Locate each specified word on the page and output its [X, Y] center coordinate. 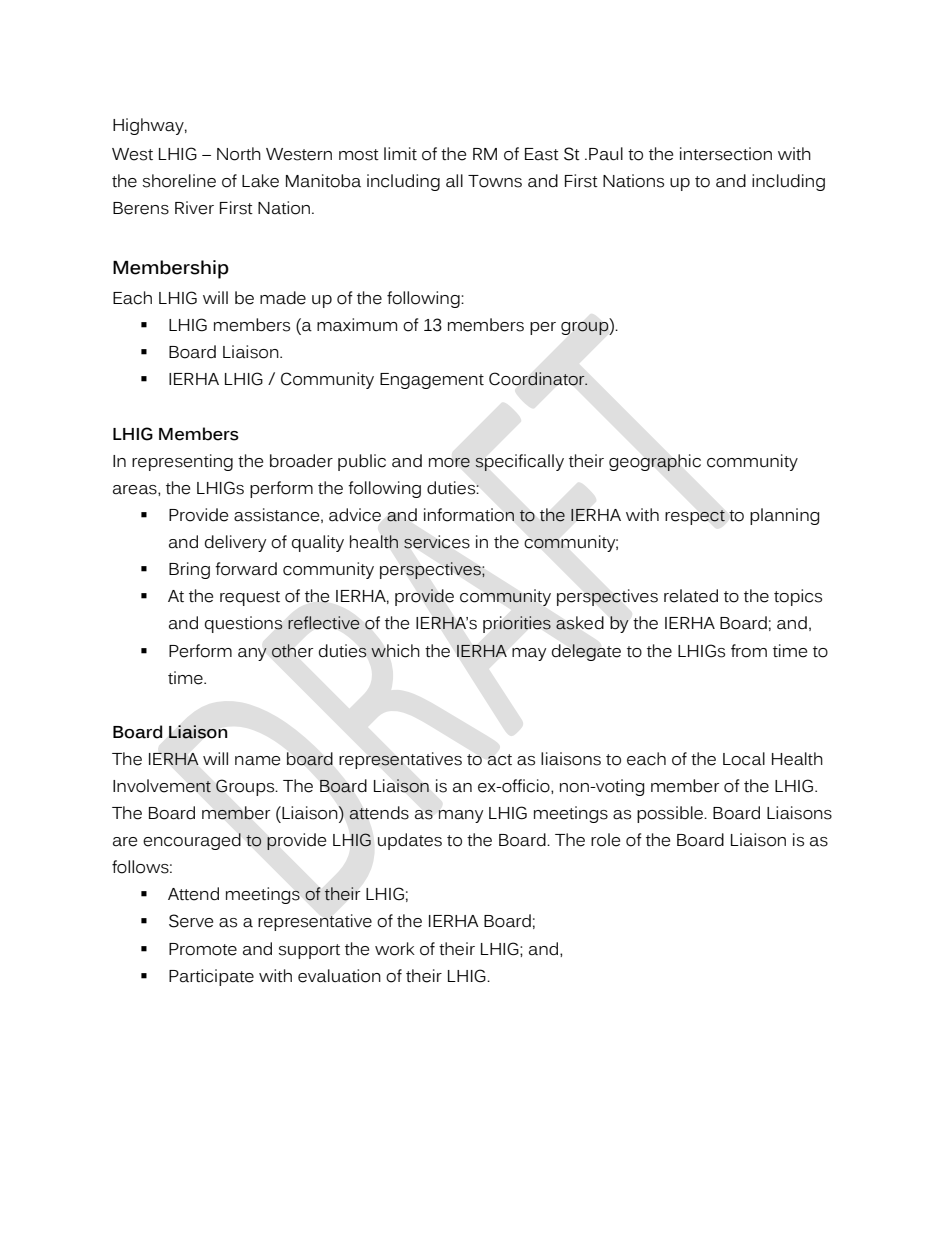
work [395, 949]
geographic [655, 462]
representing [182, 462]
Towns [495, 181]
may [529, 654]
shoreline [179, 181]
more [449, 462]
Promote [203, 949]
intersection [726, 154]
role [605, 840]
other [292, 651]
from [749, 651]
